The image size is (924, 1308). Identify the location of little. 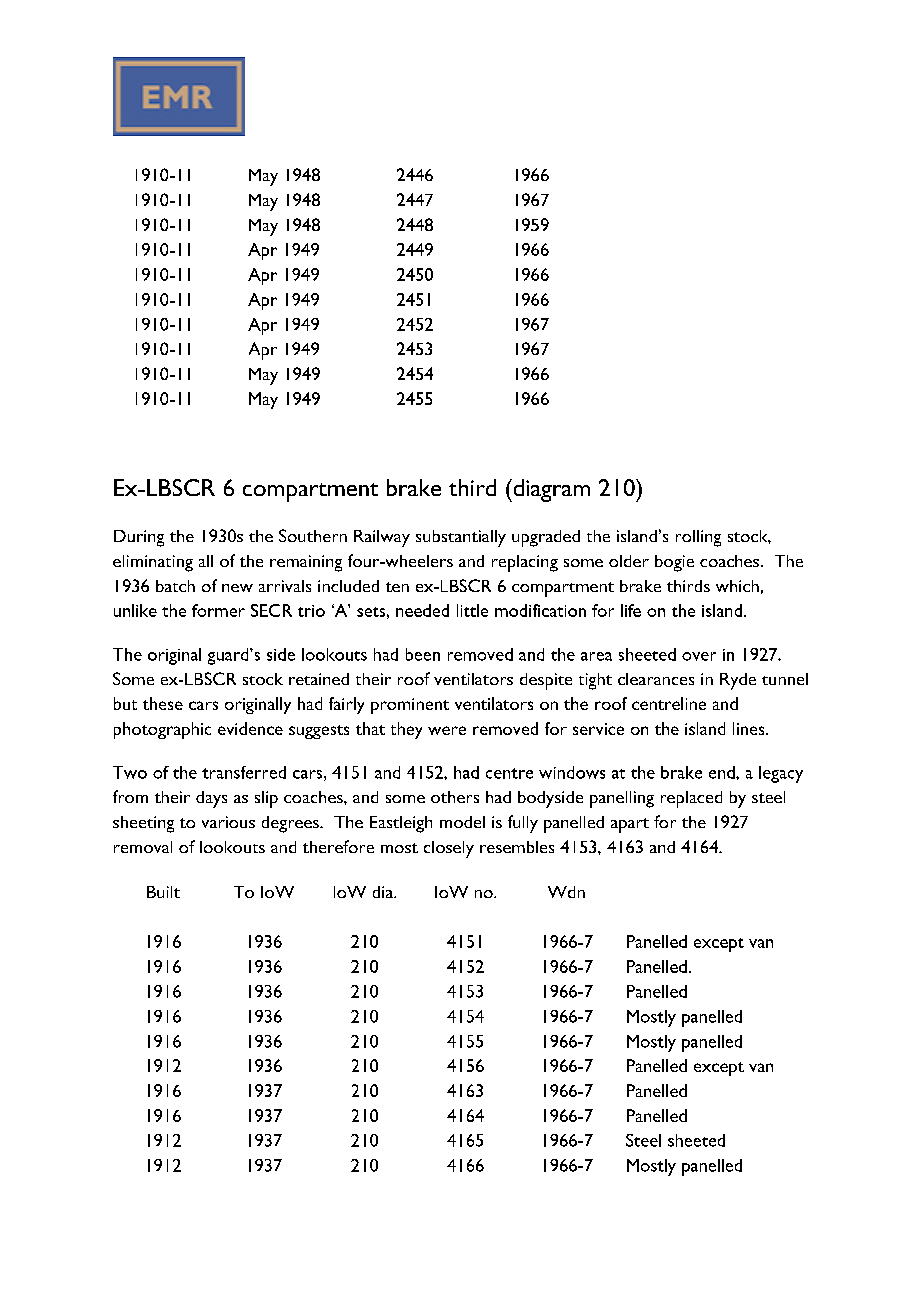
(472, 610).
